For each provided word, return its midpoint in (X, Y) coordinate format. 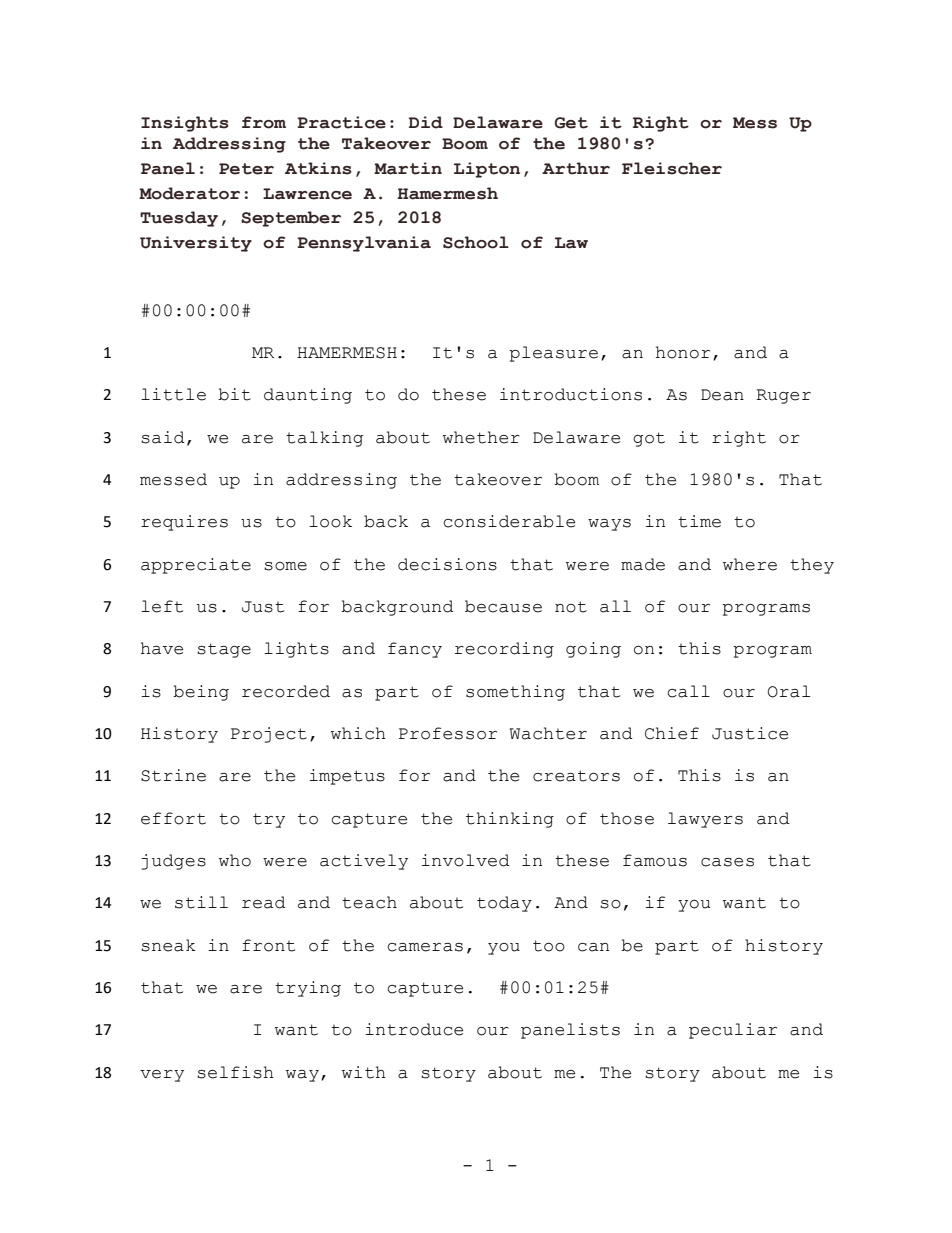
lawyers (705, 820)
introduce (414, 1029)
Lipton (487, 170)
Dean (722, 395)
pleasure (553, 354)
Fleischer (672, 168)
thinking (510, 820)
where (750, 564)
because (503, 606)
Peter (246, 169)
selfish (235, 1072)
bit (234, 394)
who (235, 860)
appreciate (196, 566)
